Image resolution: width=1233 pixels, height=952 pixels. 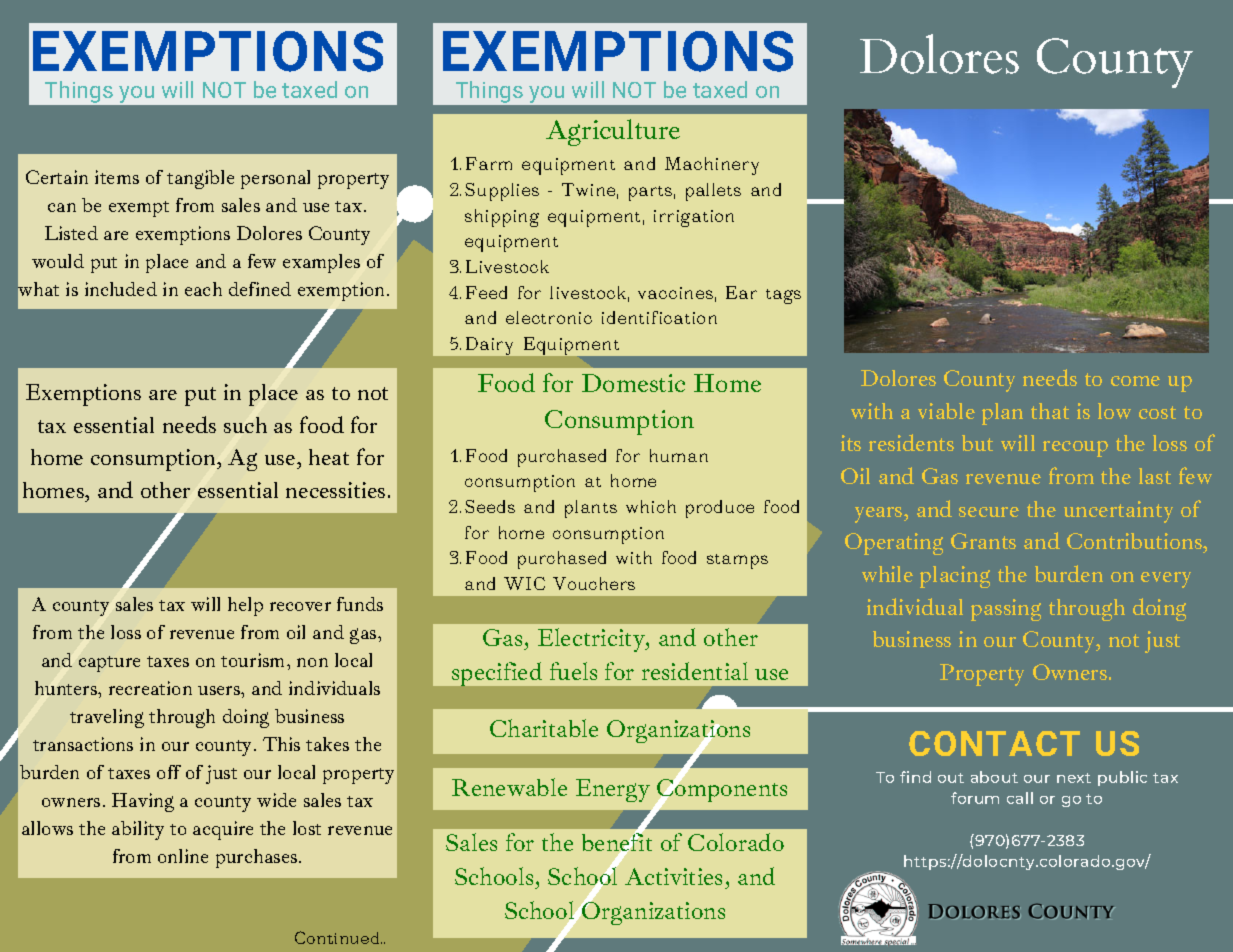 I want to click on tangible, so click(x=200, y=179).
